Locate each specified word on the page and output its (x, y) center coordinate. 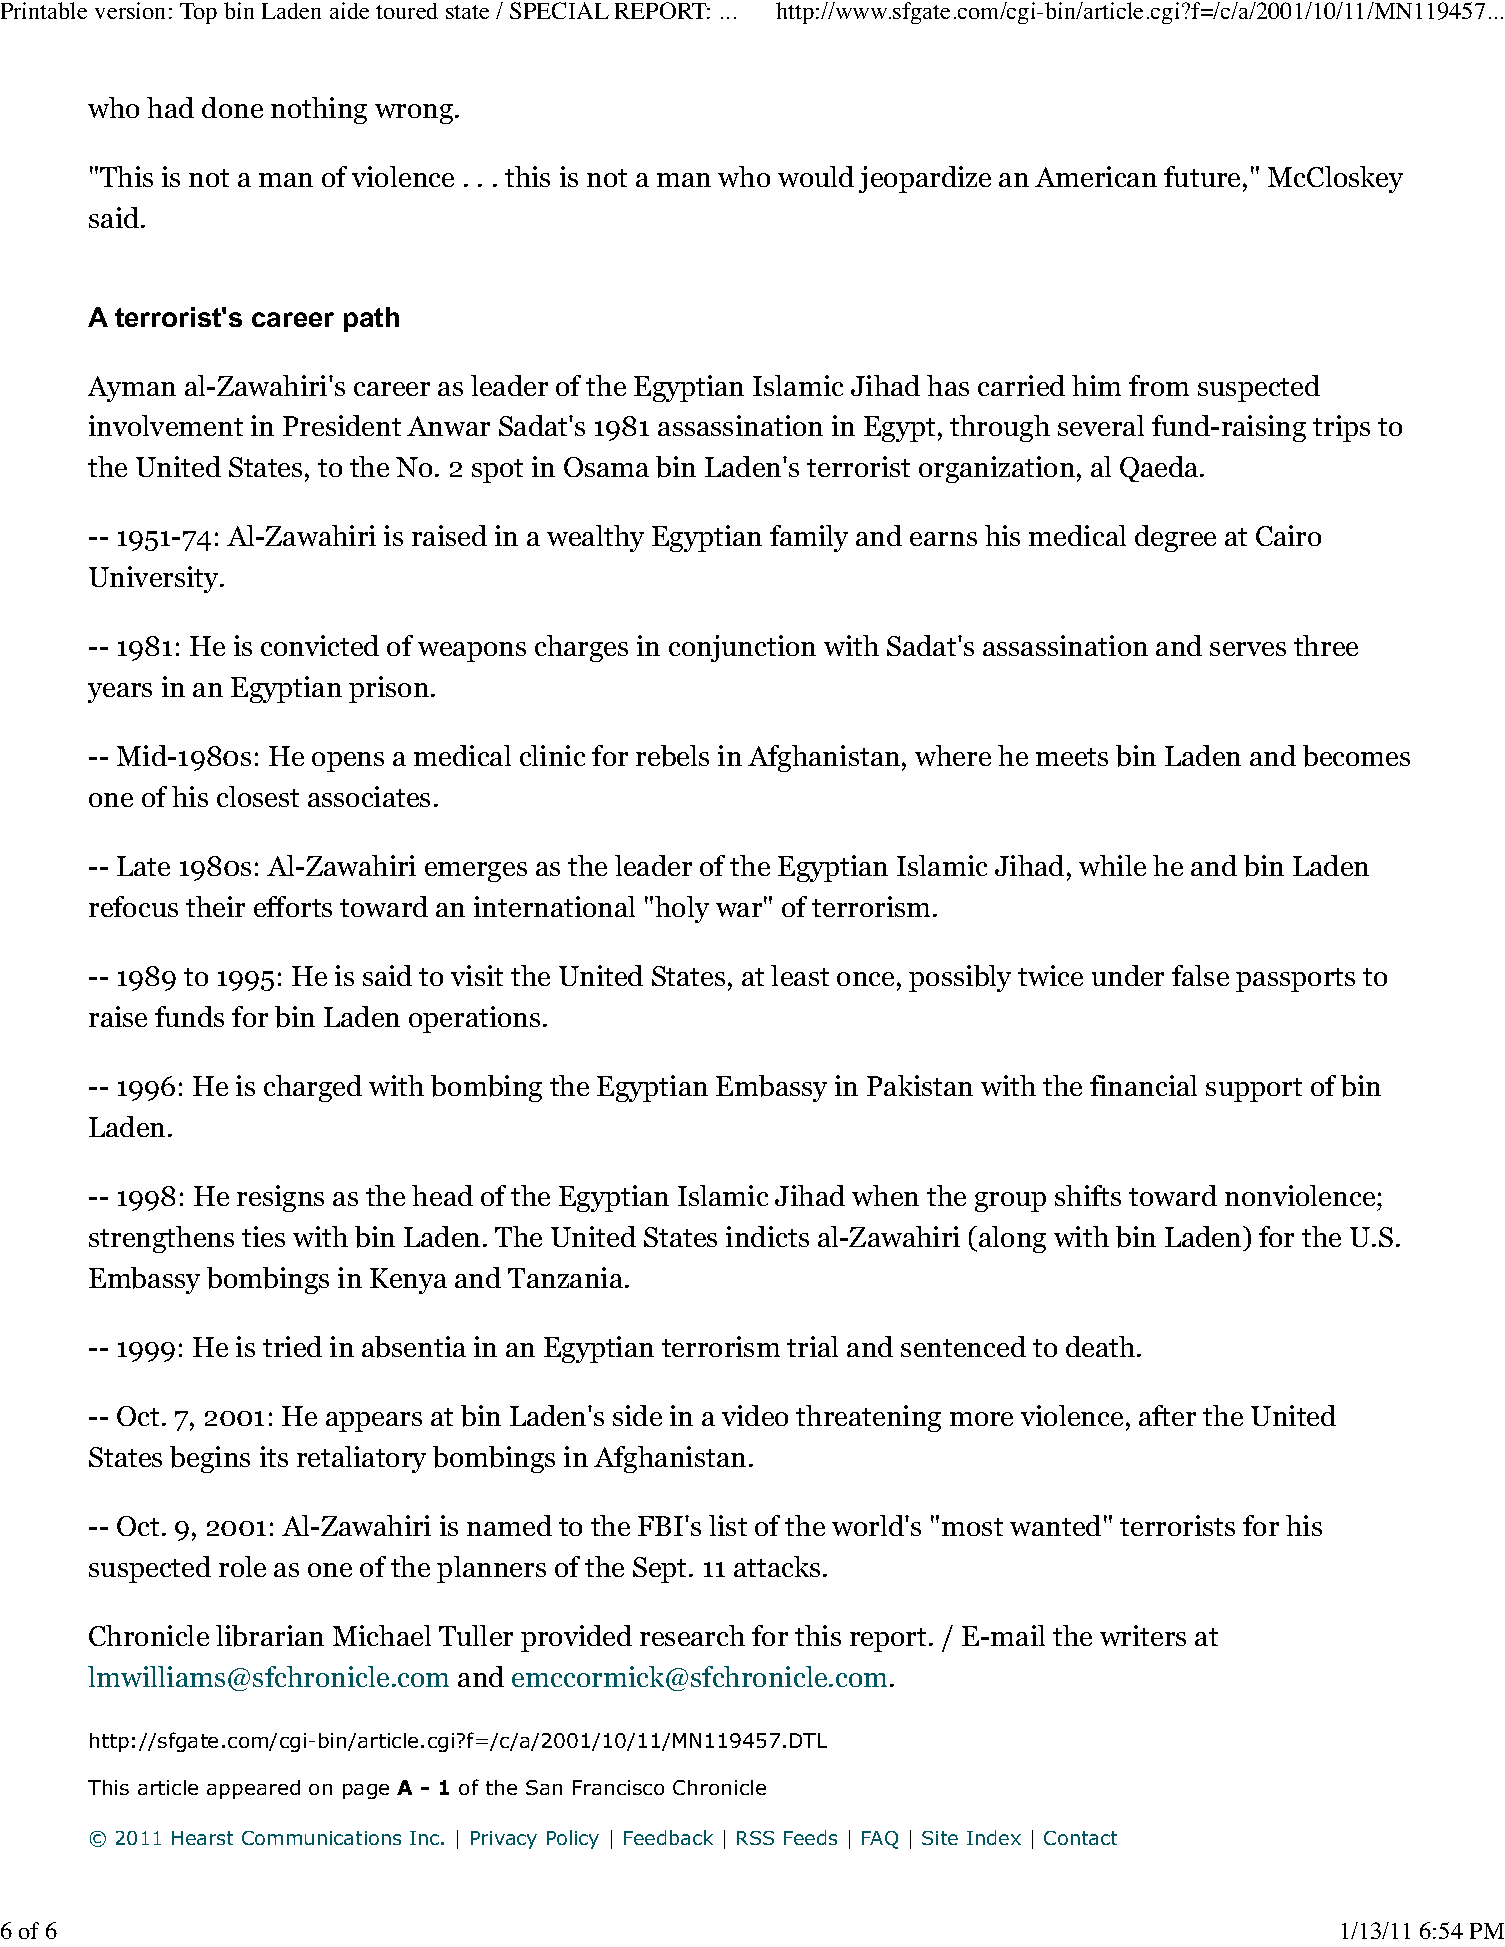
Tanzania (567, 1277)
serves (1248, 649)
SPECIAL (559, 10)
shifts (1088, 1195)
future (1204, 178)
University (155, 579)
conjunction (742, 648)
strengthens (161, 1239)
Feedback (668, 1837)
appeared (253, 1789)
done (232, 107)
